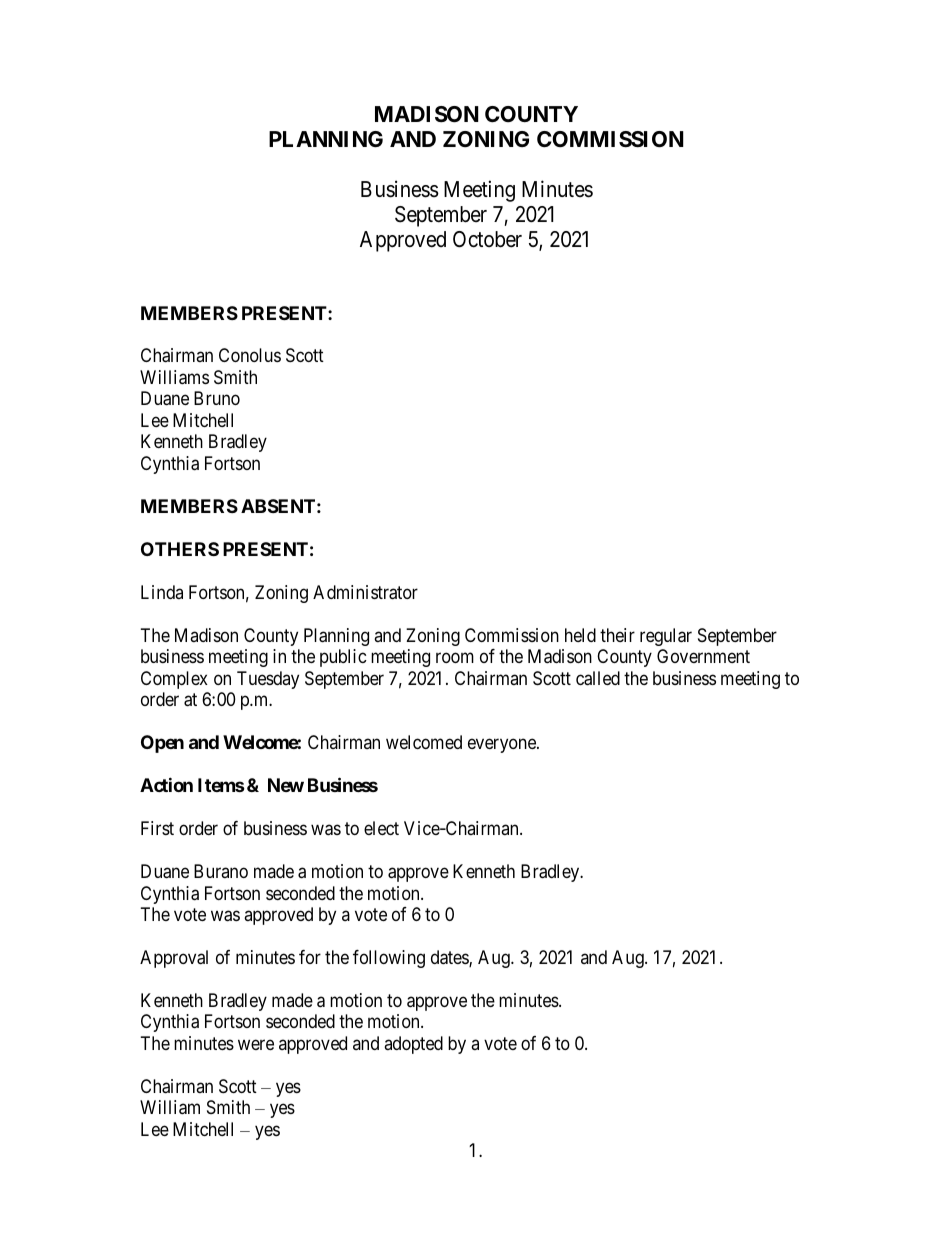  Describe the element at coordinates (268, 680) in the screenshot. I see `Tuesday` at that location.
